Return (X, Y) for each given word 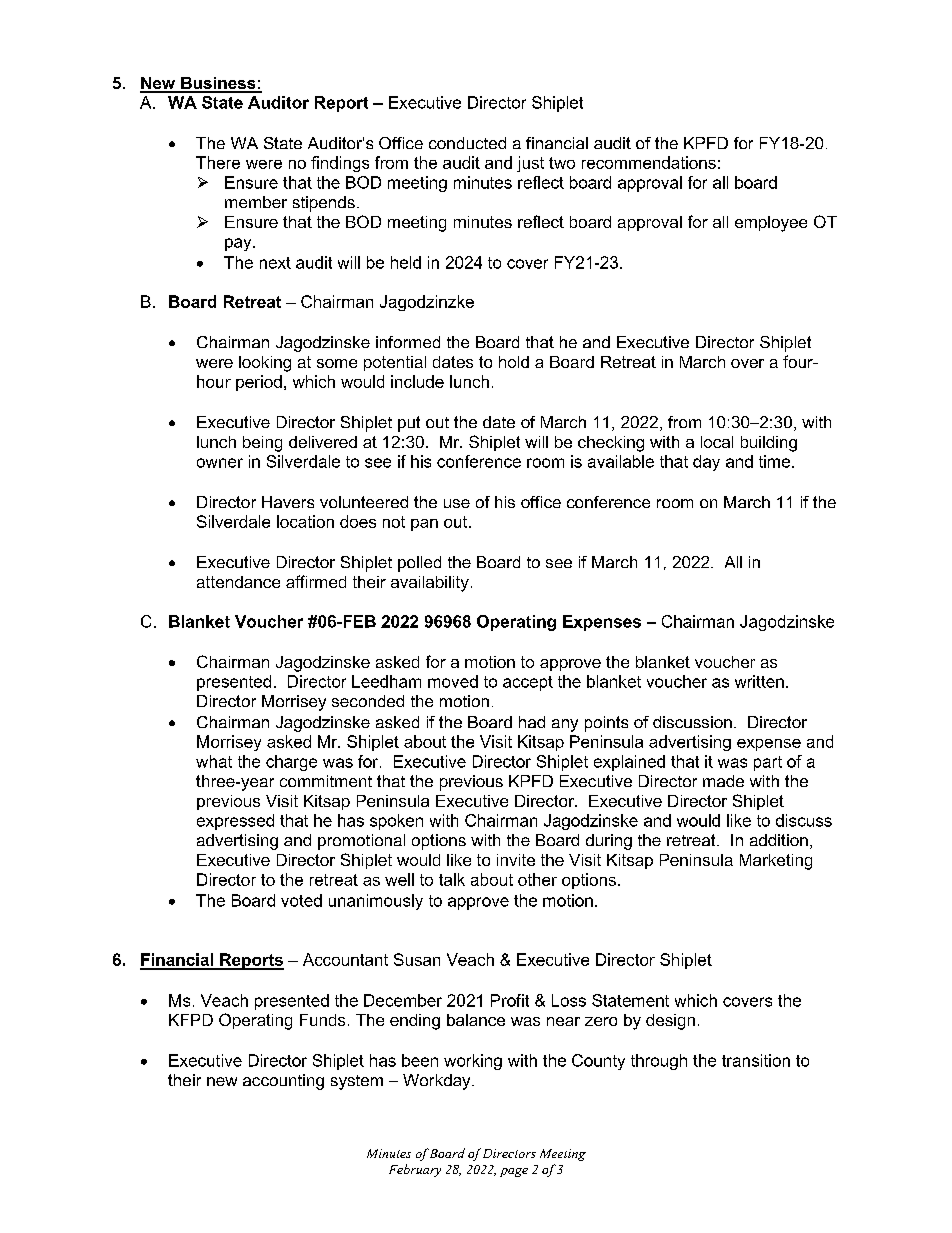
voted (301, 900)
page (514, 1172)
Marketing (776, 862)
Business (218, 84)
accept (528, 683)
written (759, 681)
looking (265, 364)
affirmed (316, 581)
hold (514, 362)
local (717, 442)
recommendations (649, 162)
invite (516, 860)
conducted (467, 143)
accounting (283, 1082)
